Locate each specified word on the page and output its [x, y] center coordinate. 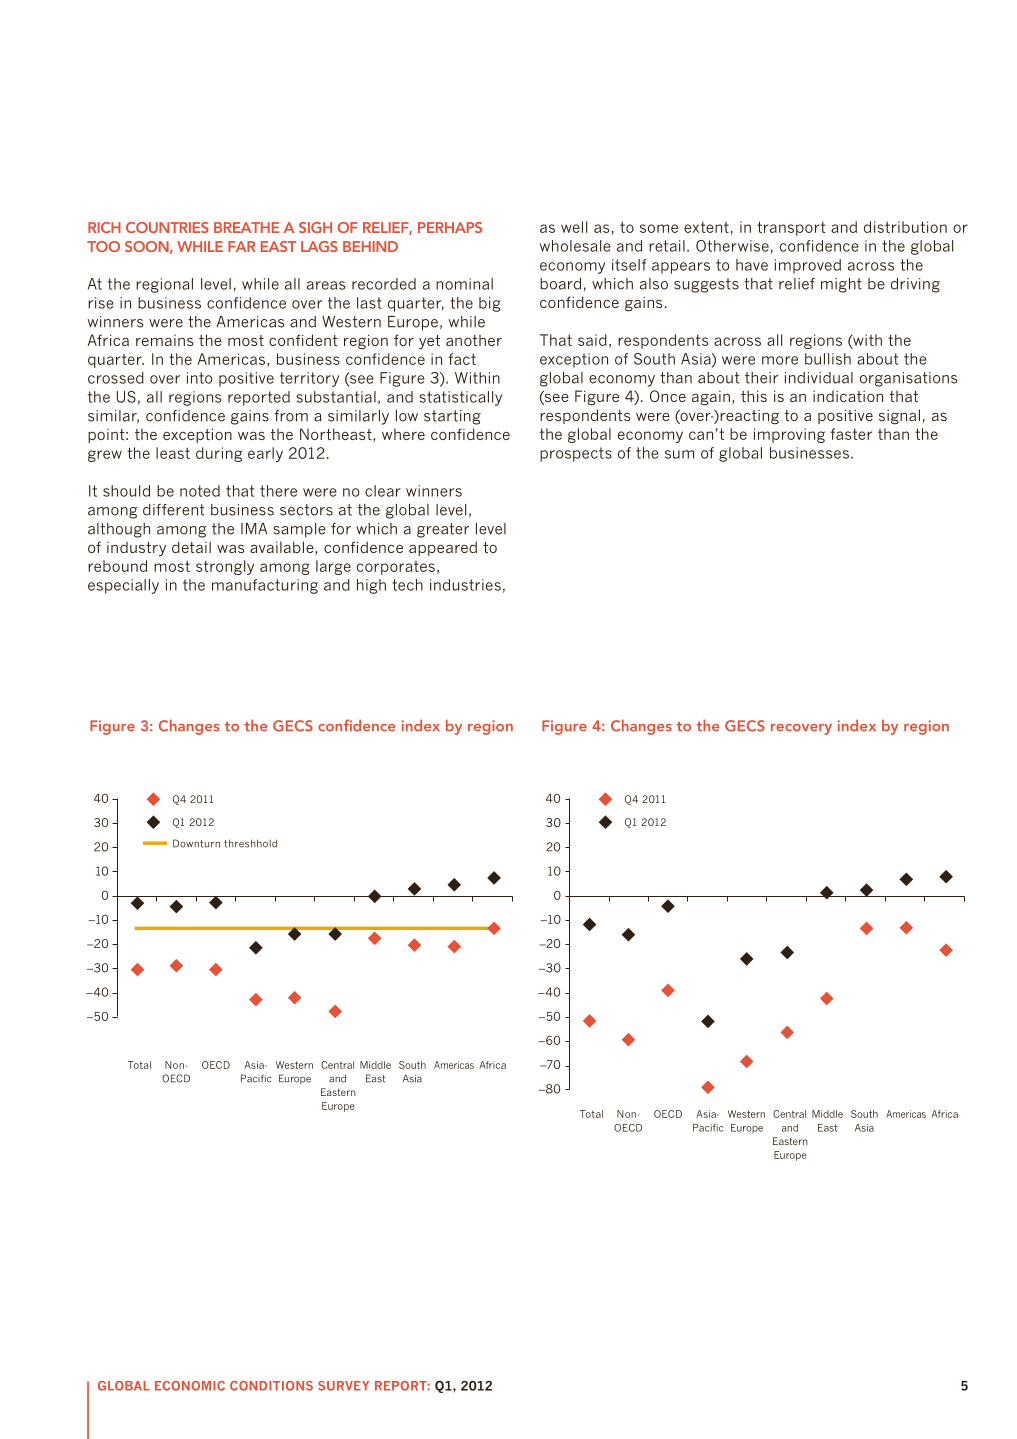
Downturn [196, 843]
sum [679, 454]
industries [465, 585]
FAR [242, 246]
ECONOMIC [190, 1386]
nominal [464, 284]
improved [808, 266]
